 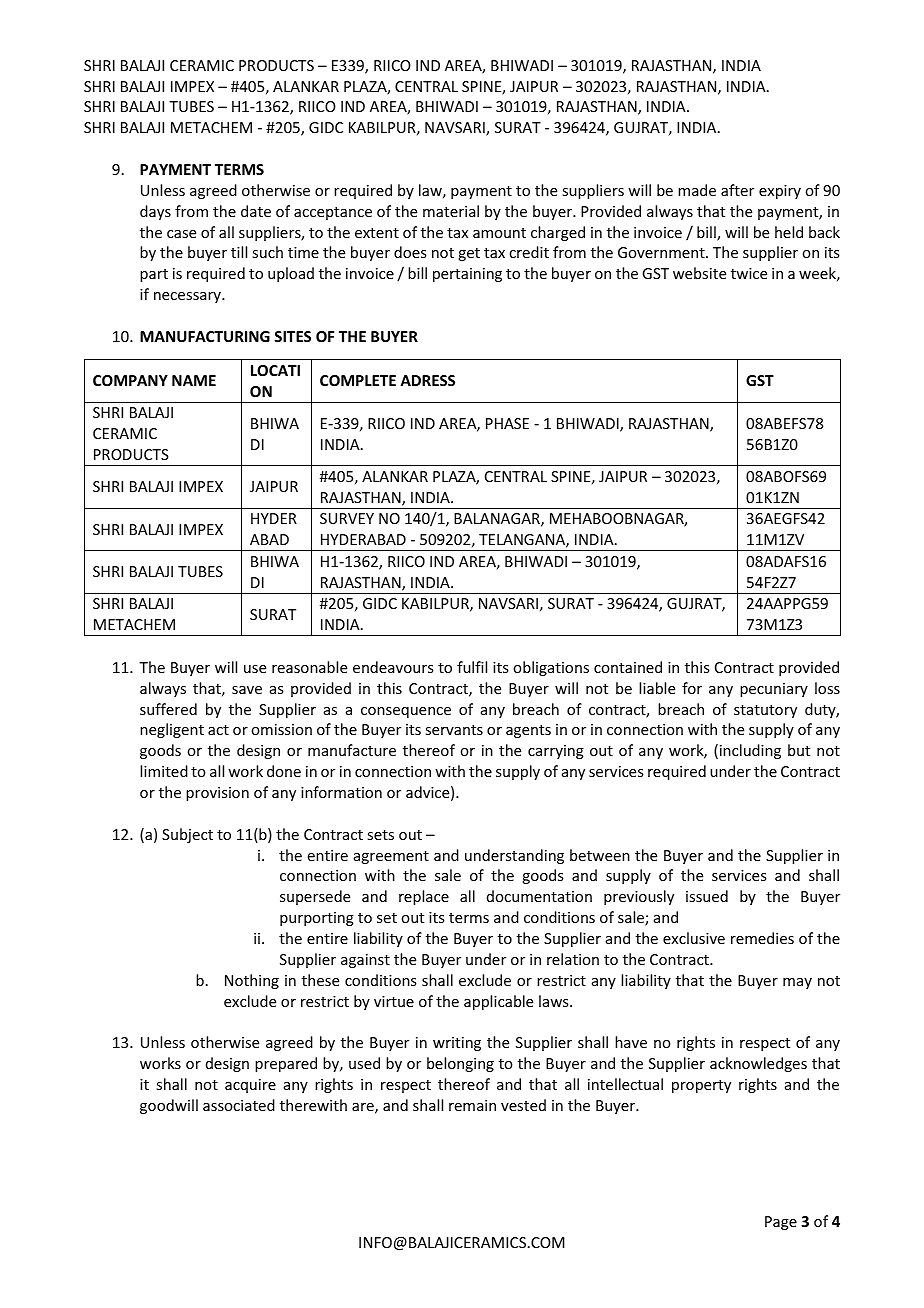 I want to click on PHASE, so click(x=507, y=423).
